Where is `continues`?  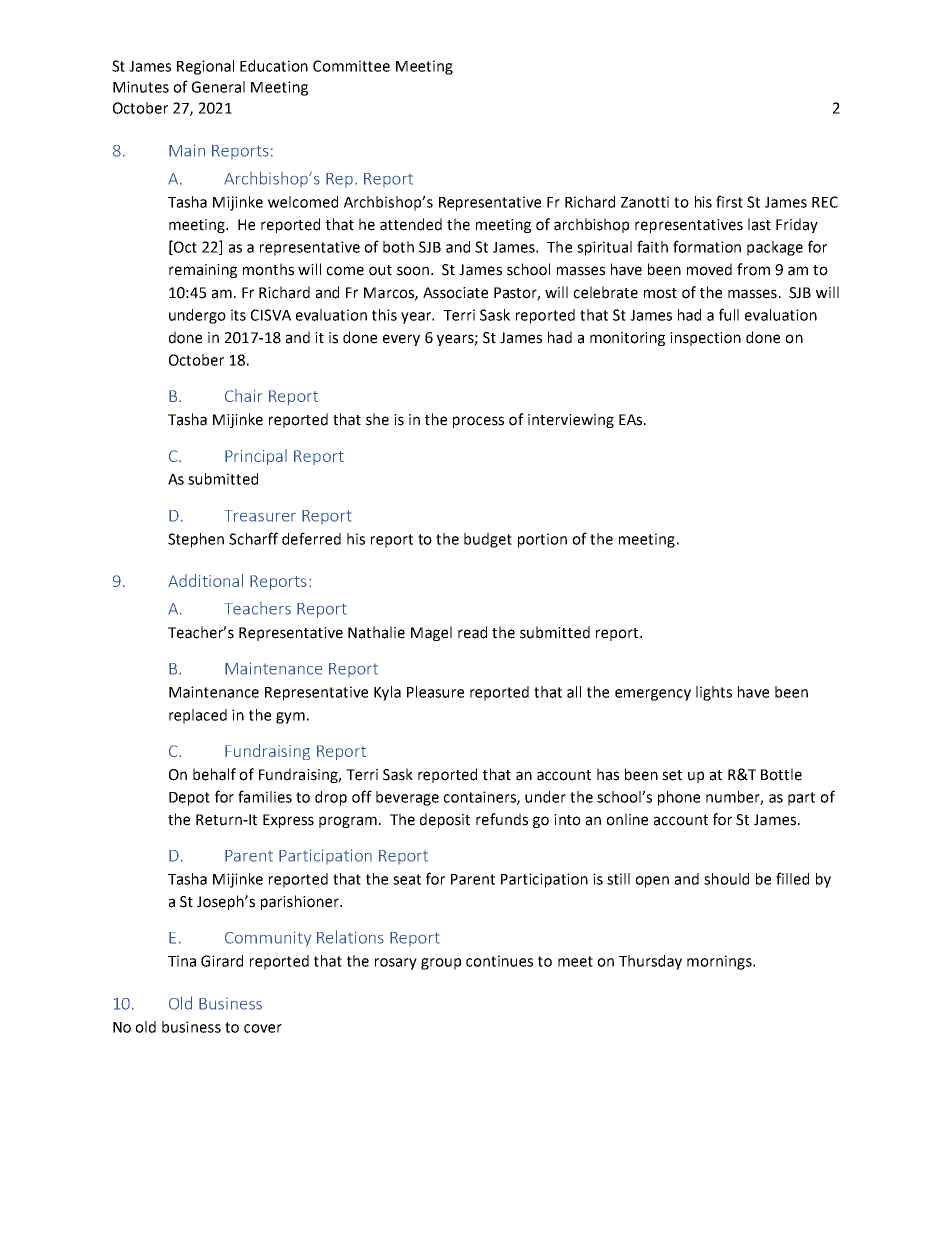 continues is located at coordinates (499, 961).
